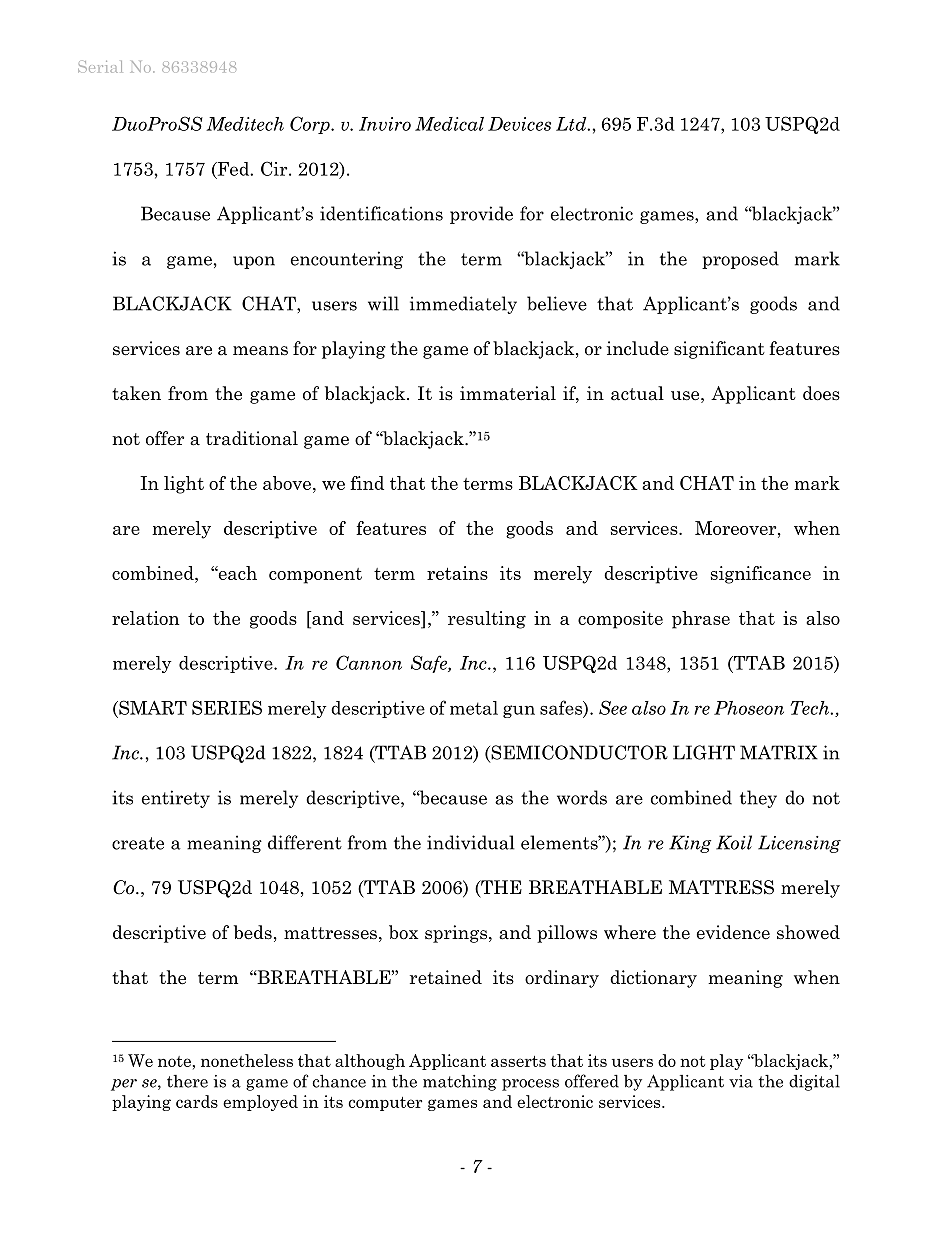 The width and height of the screenshot is (952, 1233). What do you see at coordinates (719, 350) in the screenshot?
I see `significant` at bounding box center [719, 350].
